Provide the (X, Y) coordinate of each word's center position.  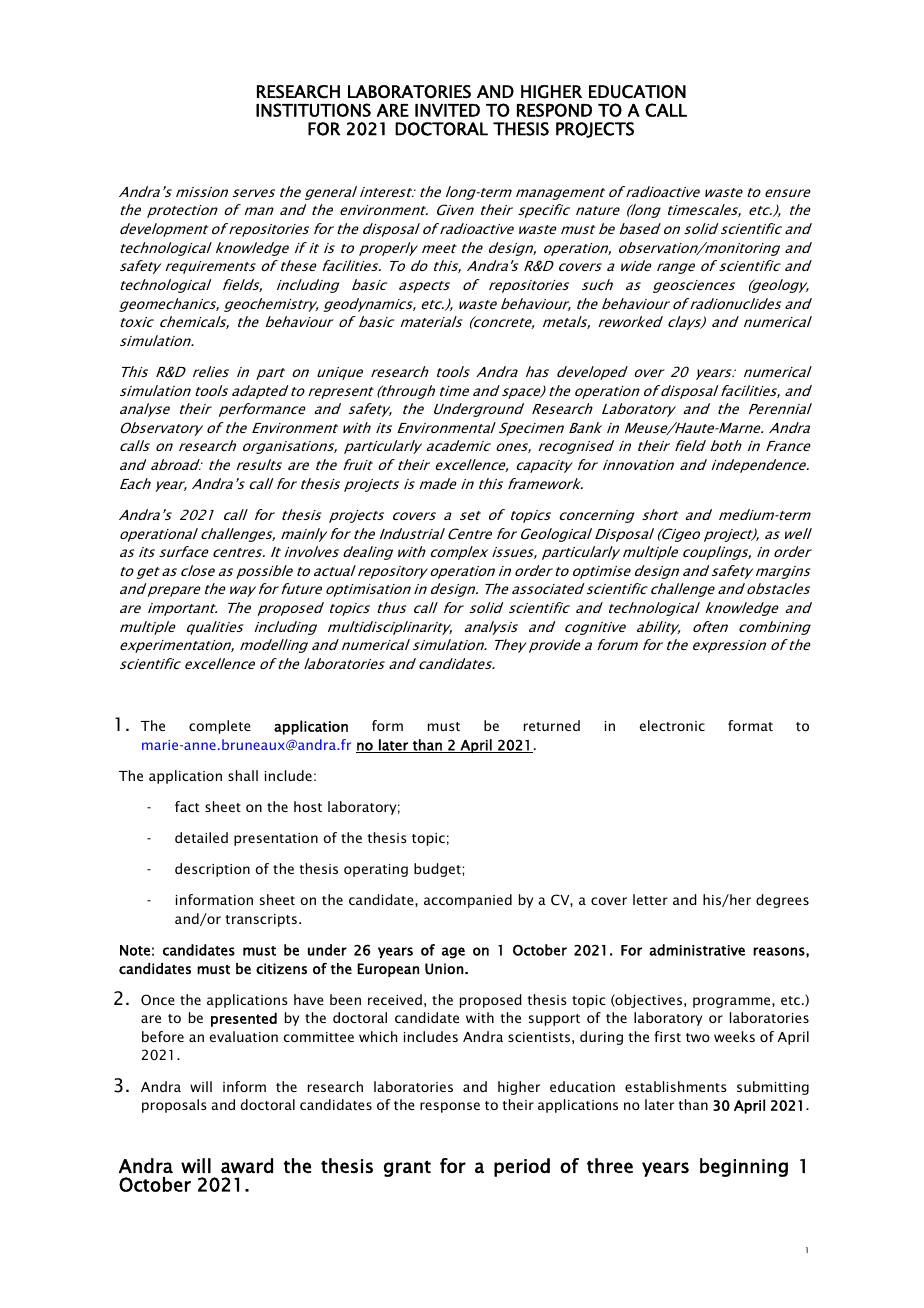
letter (650, 899)
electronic (672, 725)
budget (438, 870)
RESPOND (554, 110)
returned (552, 725)
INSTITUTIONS (313, 110)
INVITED (447, 110)
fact (187, 806)
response (450, 1107)
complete (220, 727)
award (247, 1166)
